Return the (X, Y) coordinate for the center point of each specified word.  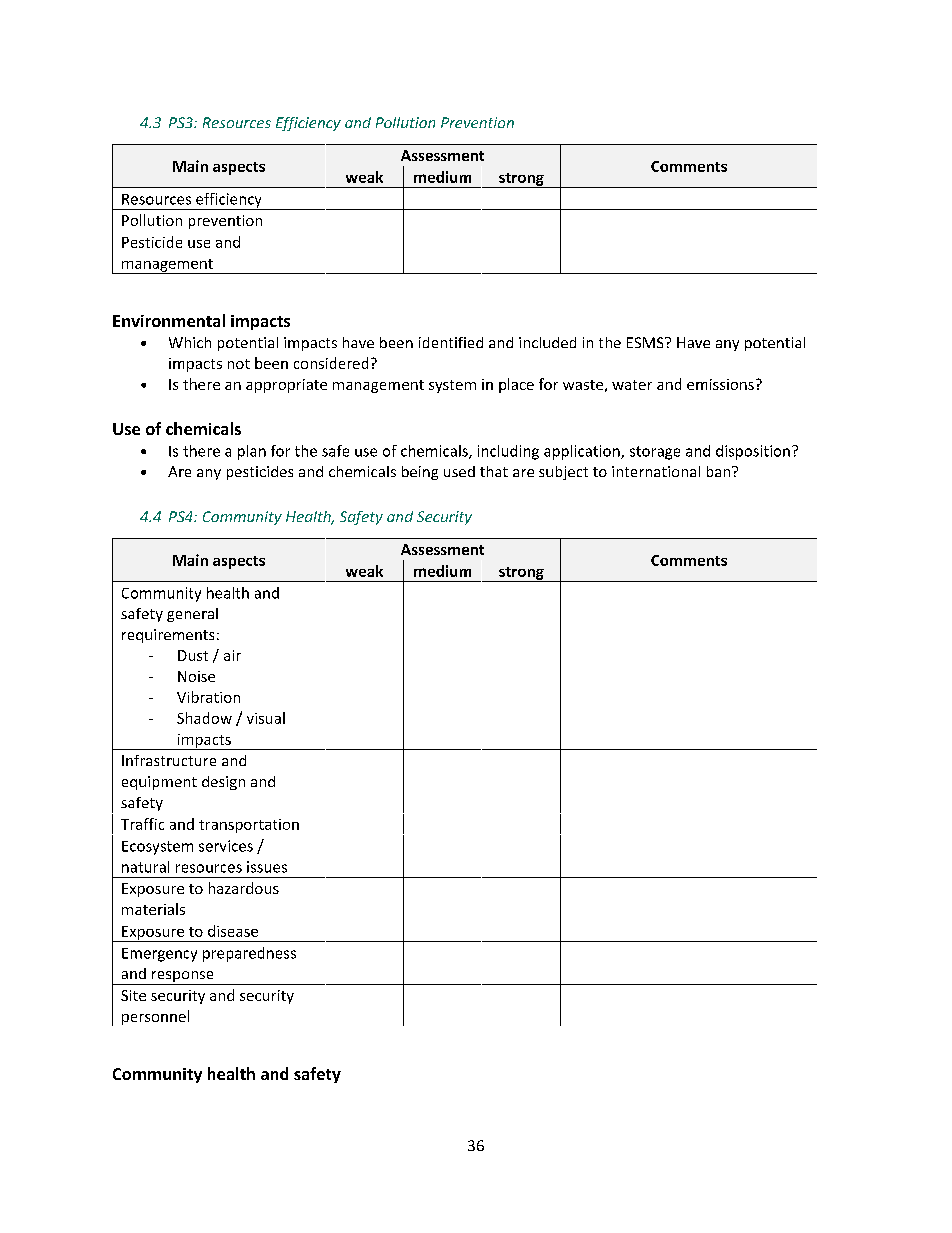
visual (266, 718)
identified (451, 342)
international (656, 471)
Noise (196, 676)
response (183, 978)
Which (190, 342)
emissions (720, 384)
